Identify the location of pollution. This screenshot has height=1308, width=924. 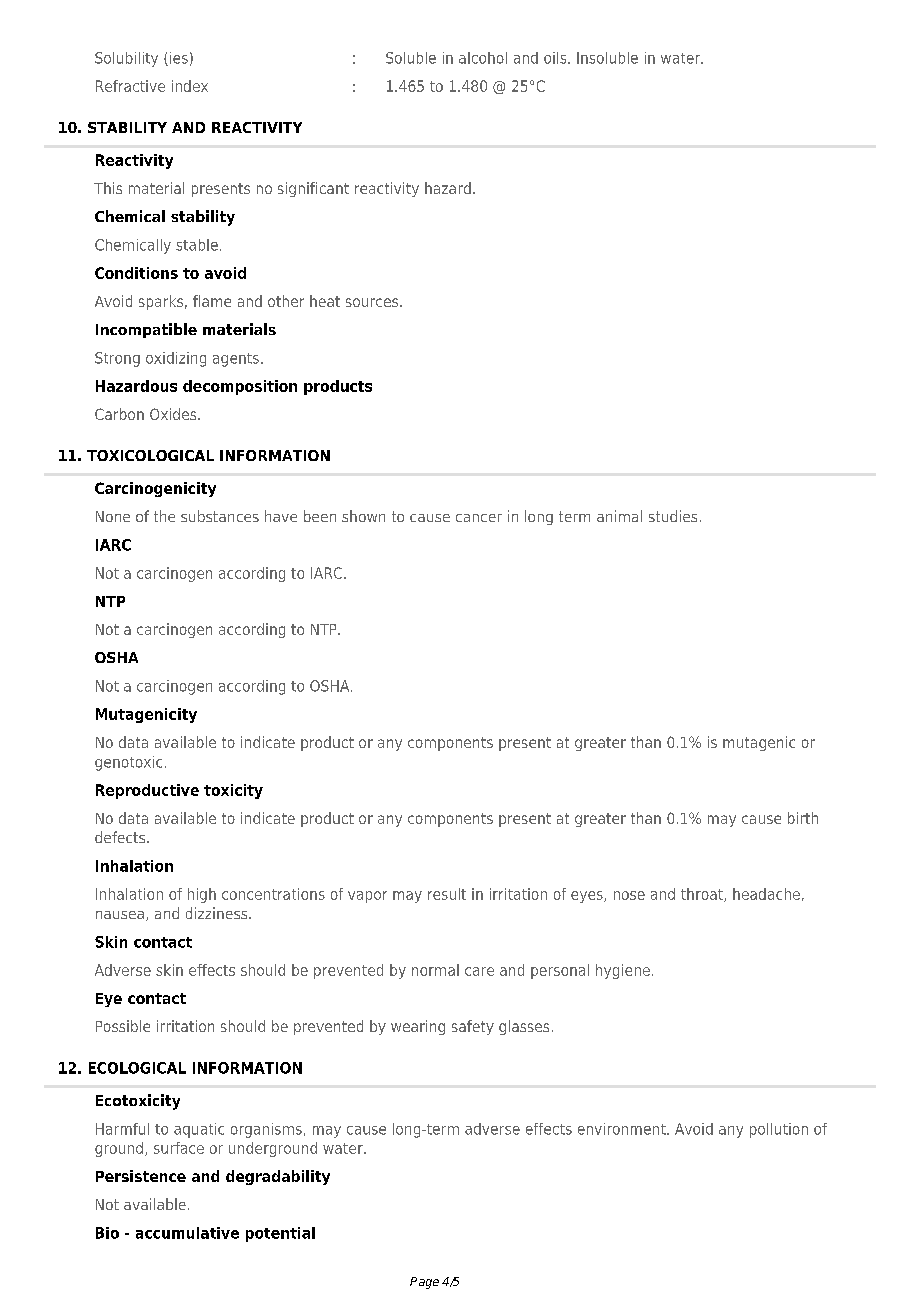
(779, 1130).
